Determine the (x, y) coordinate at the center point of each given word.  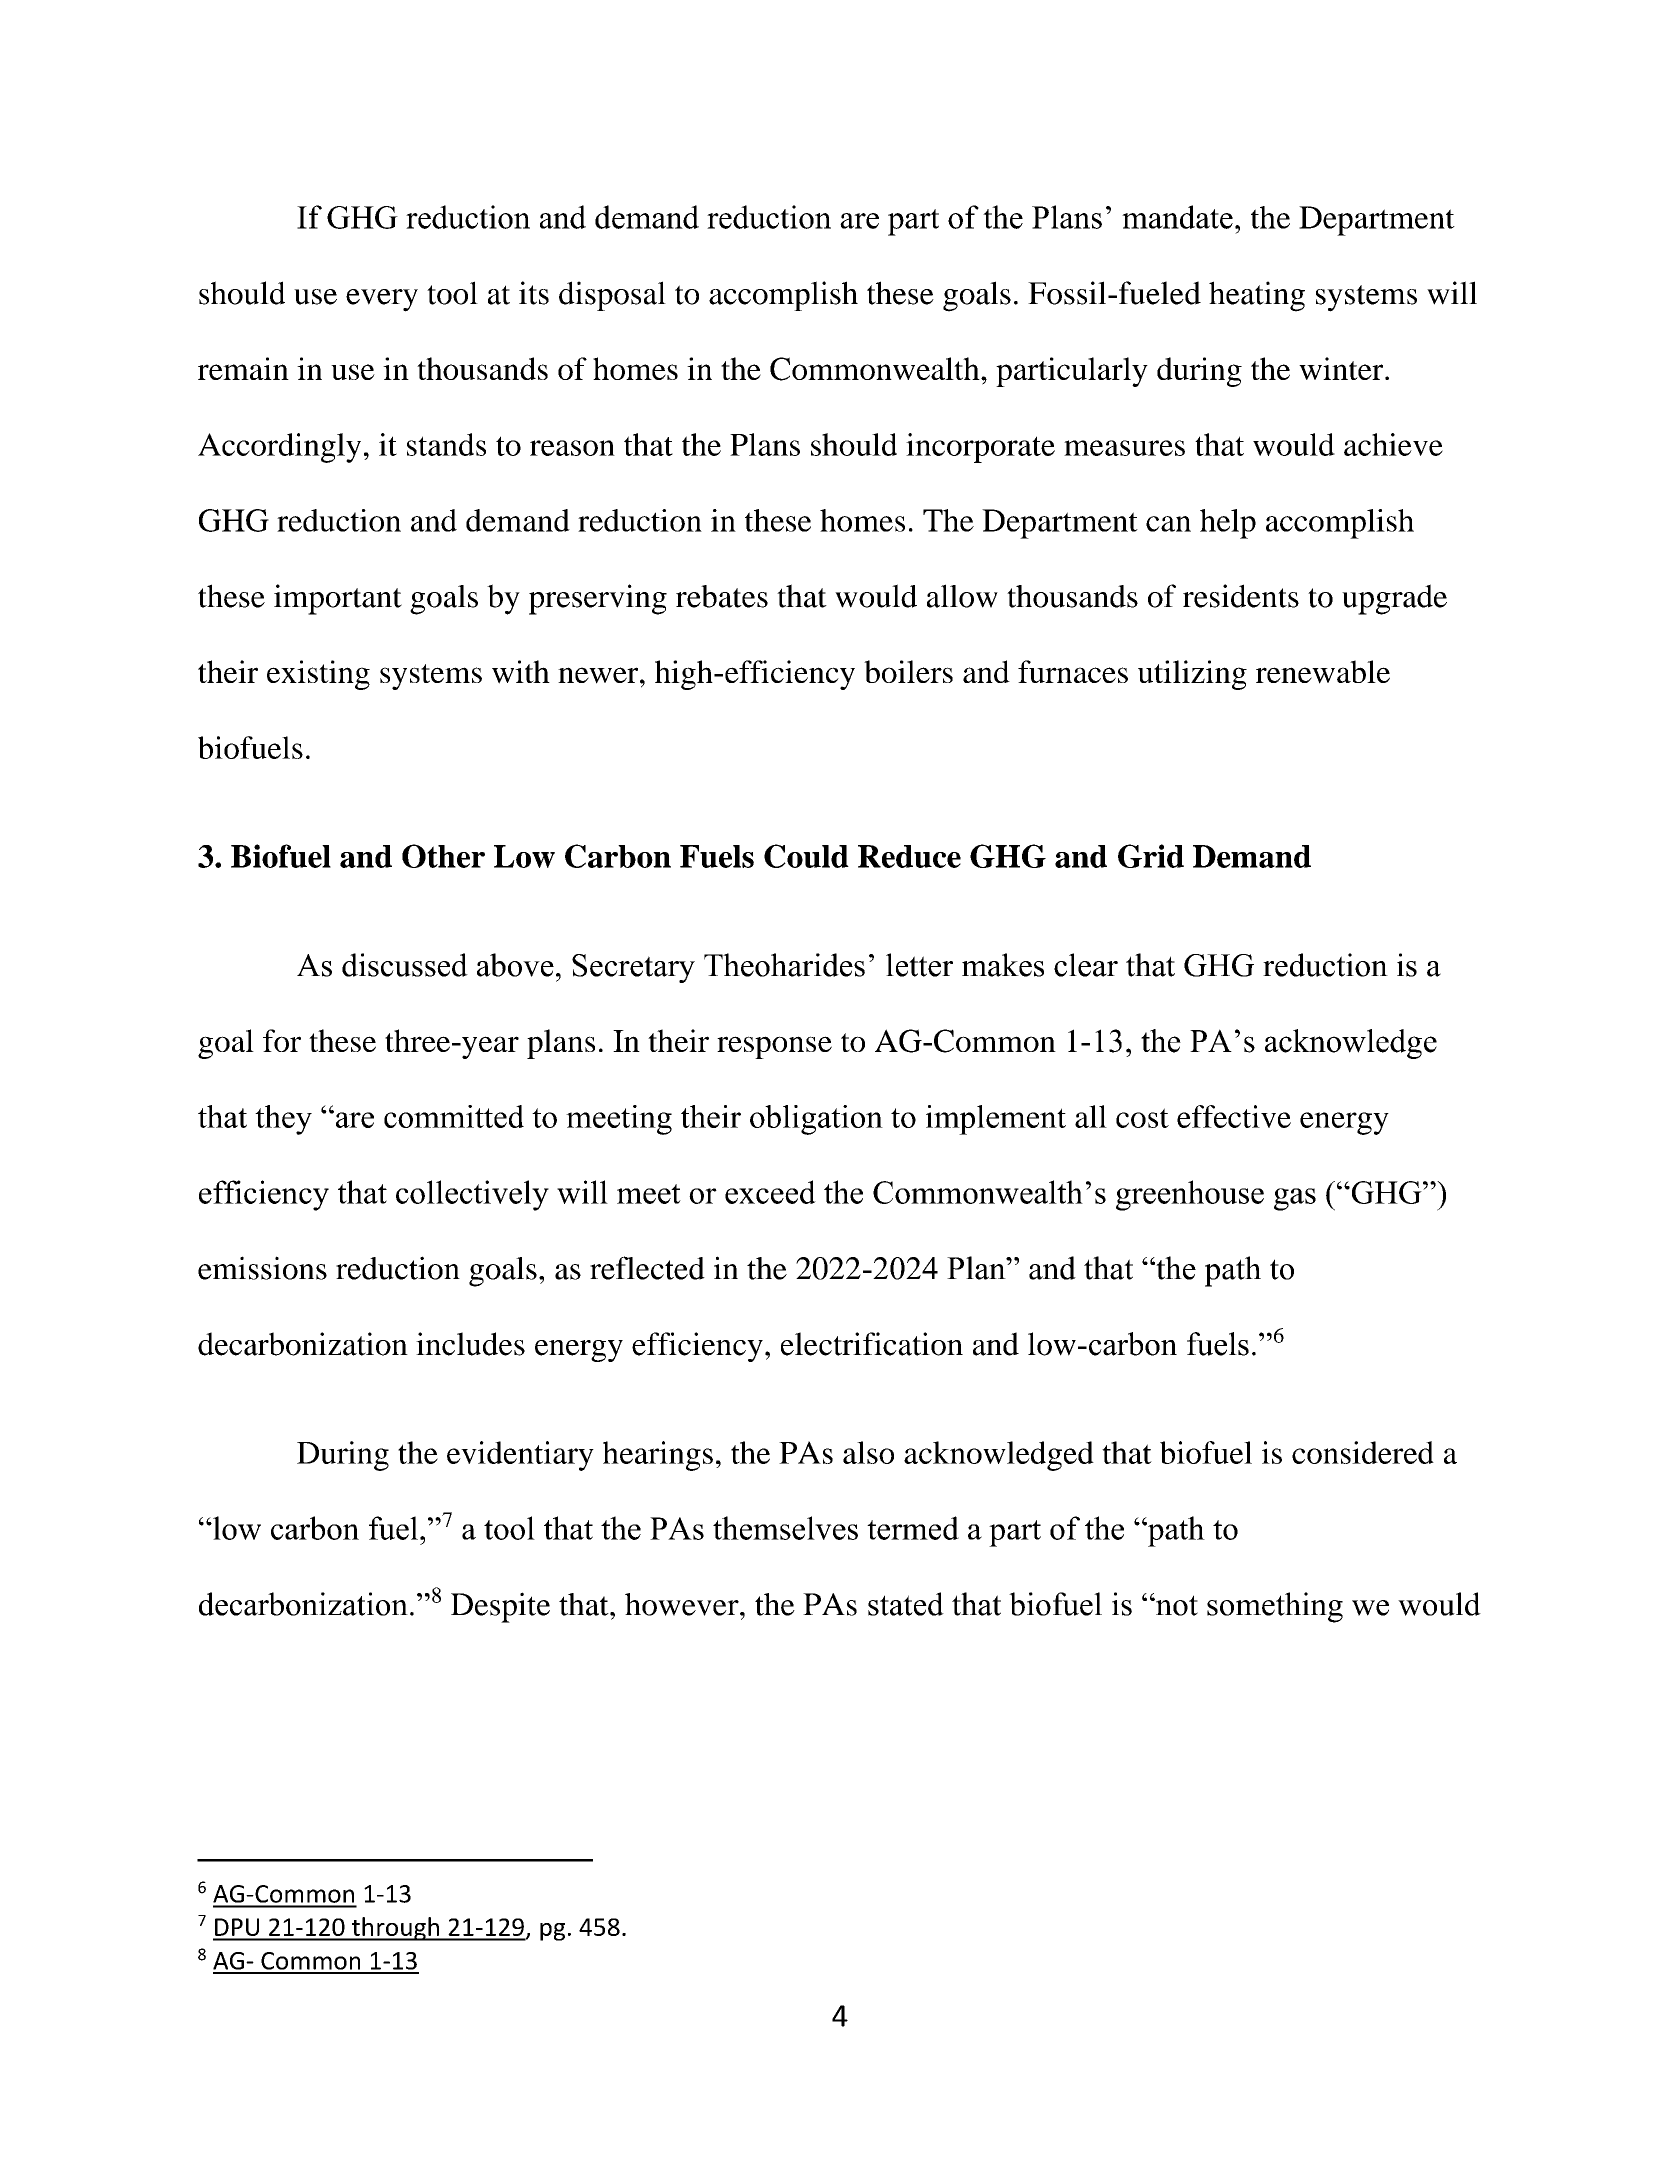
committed (454, 1116)
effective (1234, 1116)
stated (906, 1604)
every (382, 300)
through (395, 1929)
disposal (612, 296)
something (1275, 1607)
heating (1257, 296)
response (774, 1047)
